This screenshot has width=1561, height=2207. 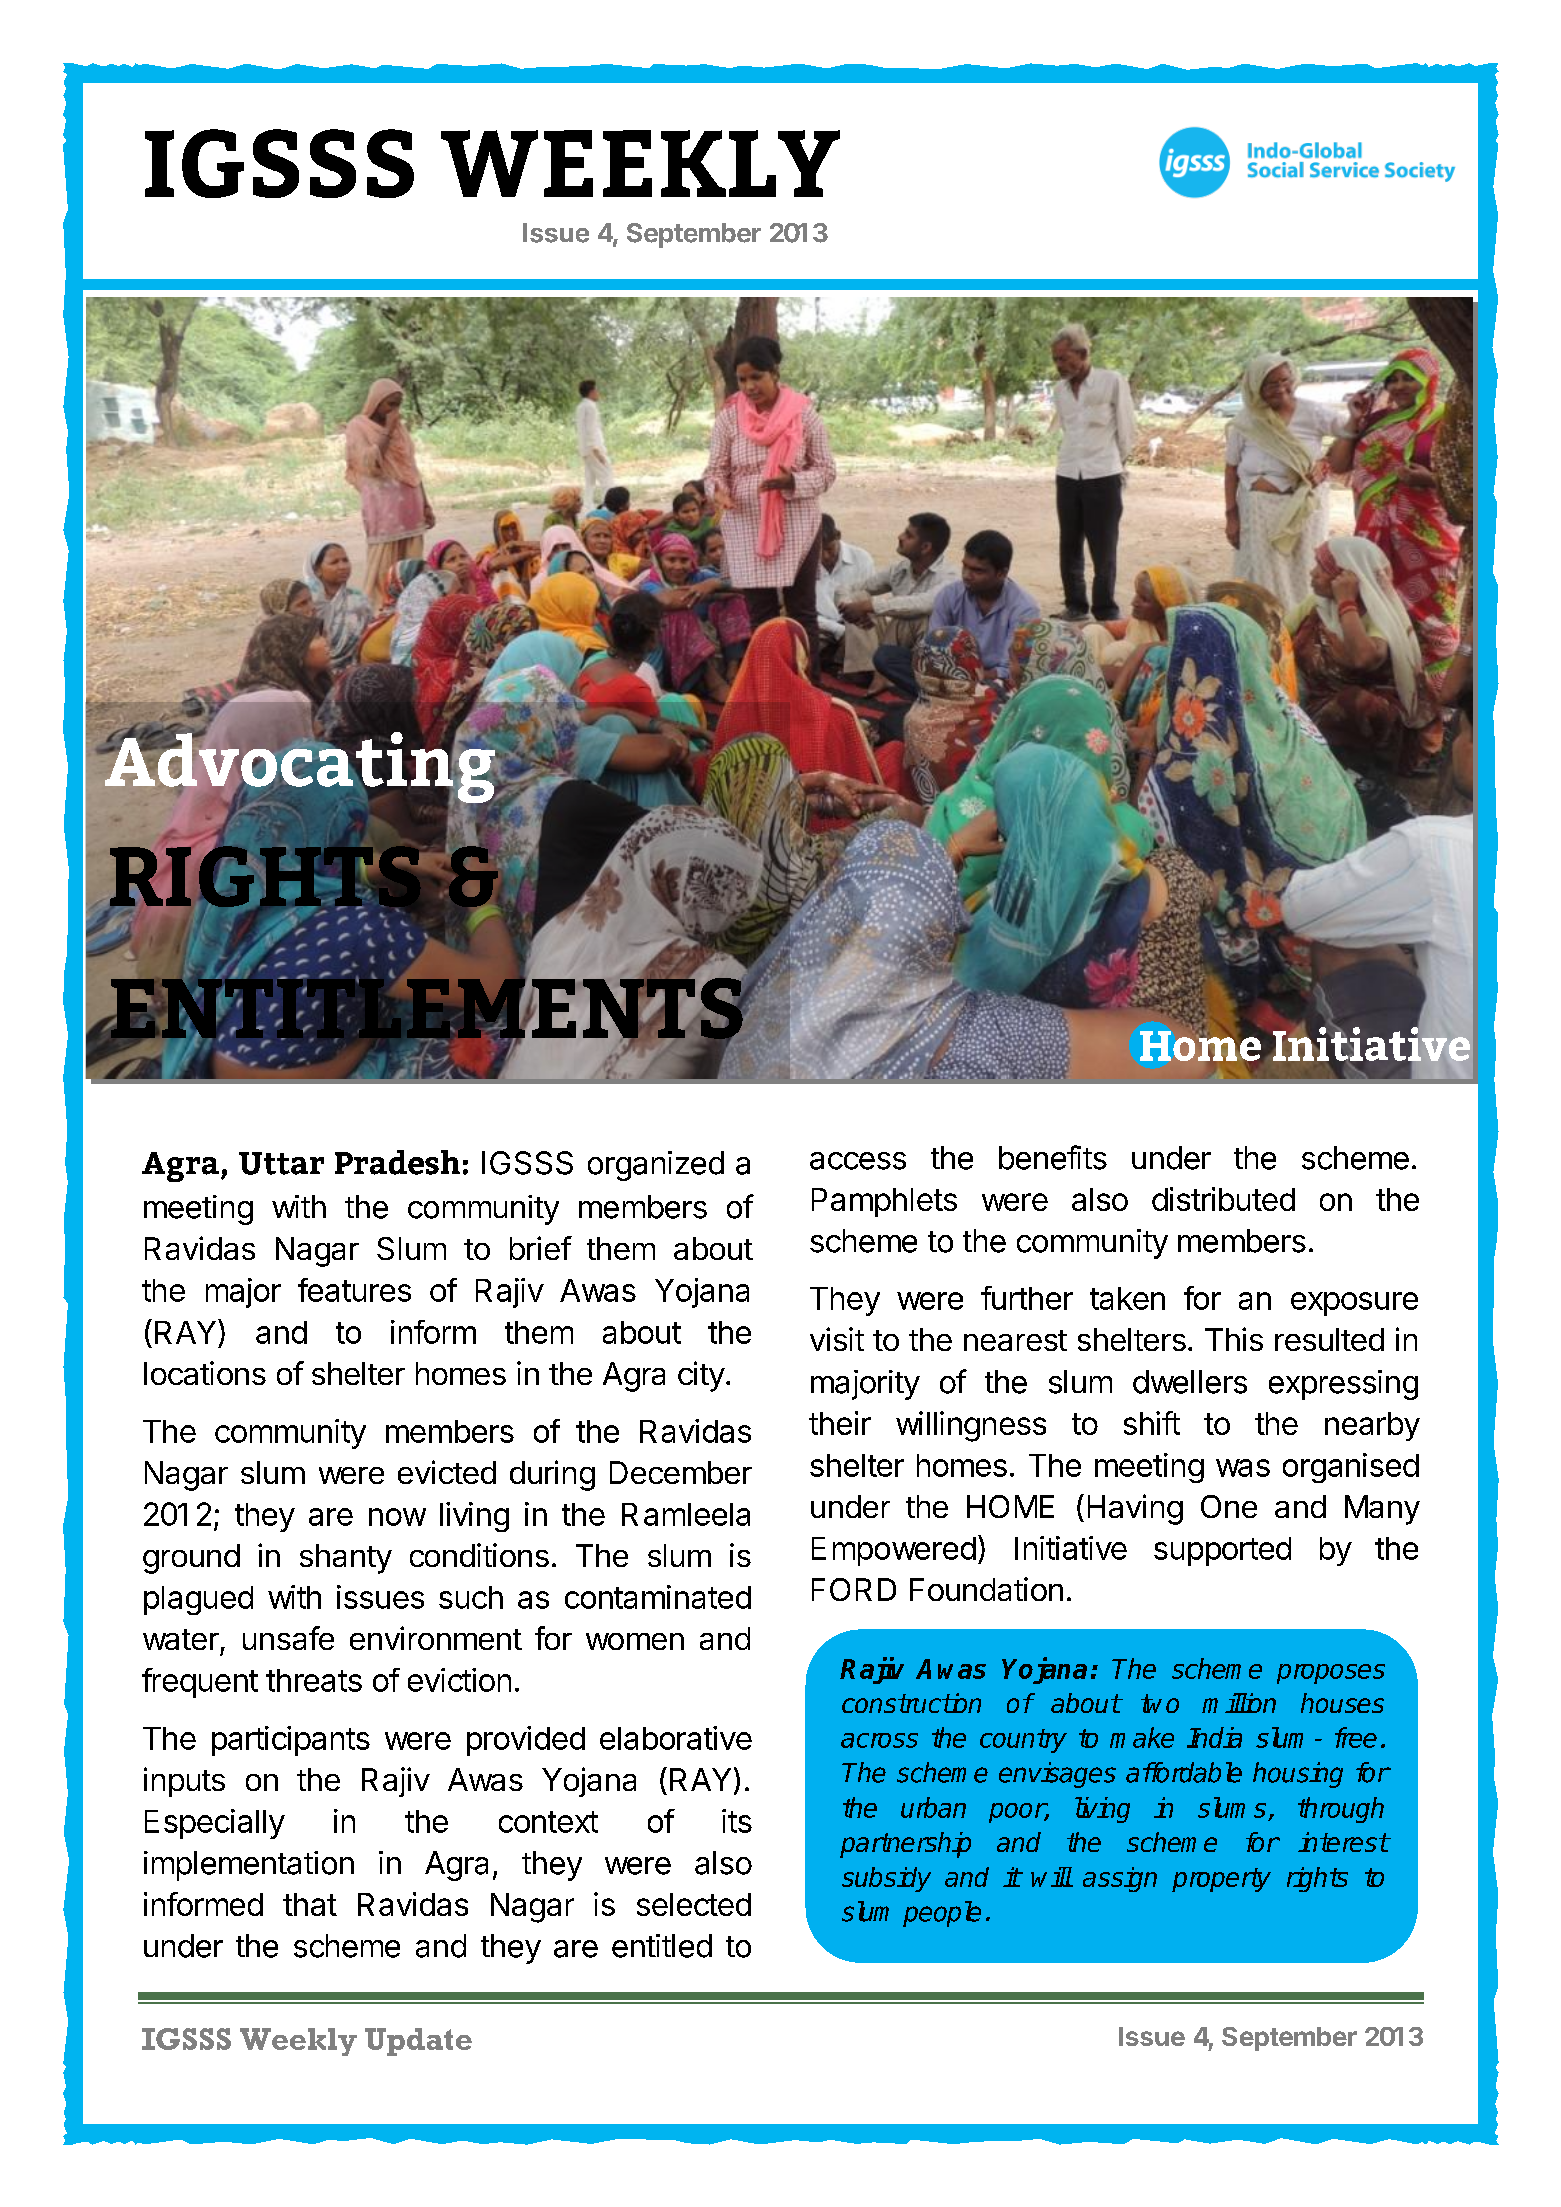 I want to click on Update, so click(x=418, y=2042).
